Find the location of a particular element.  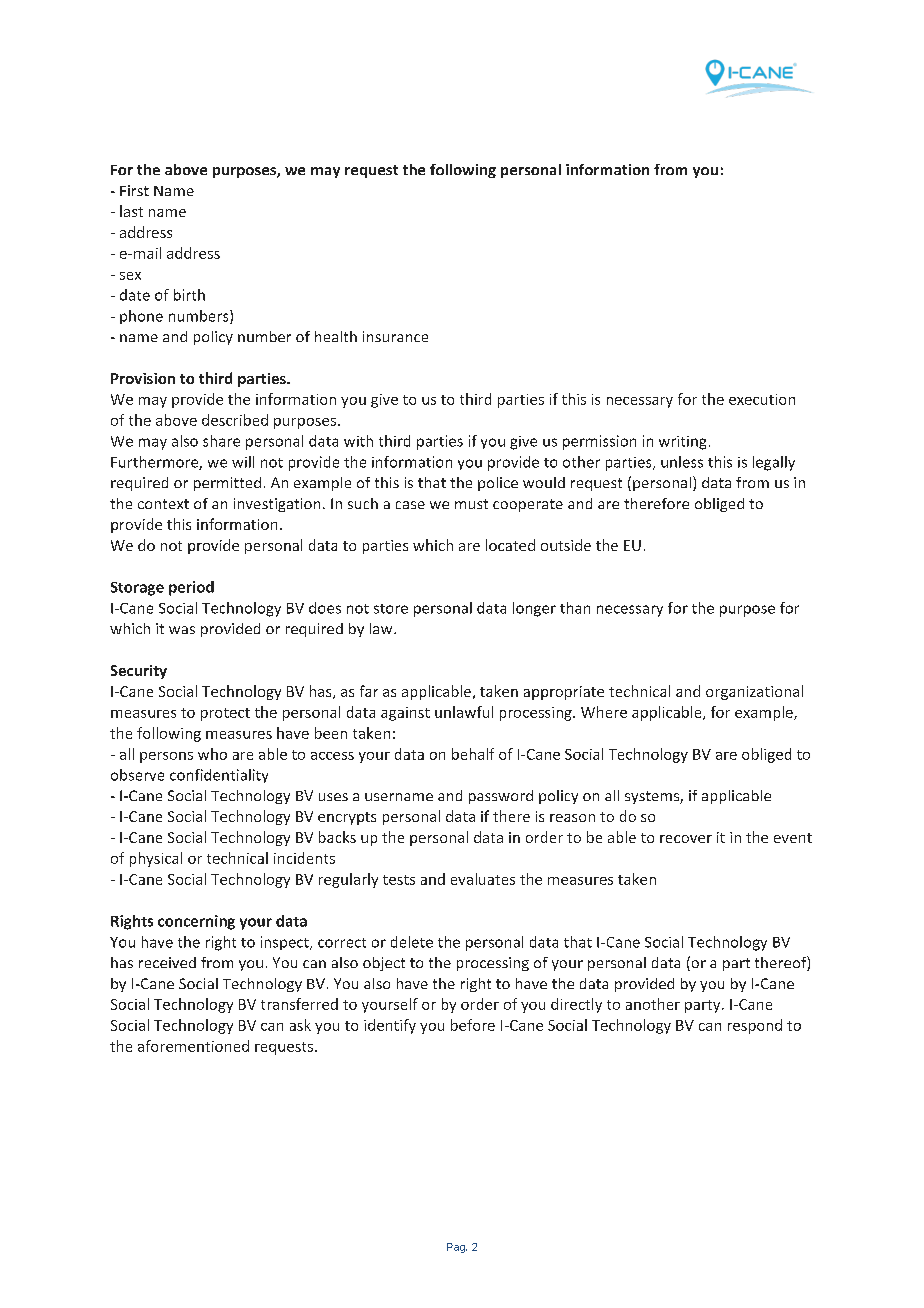

respond is located at coordinates (755, 1026).
